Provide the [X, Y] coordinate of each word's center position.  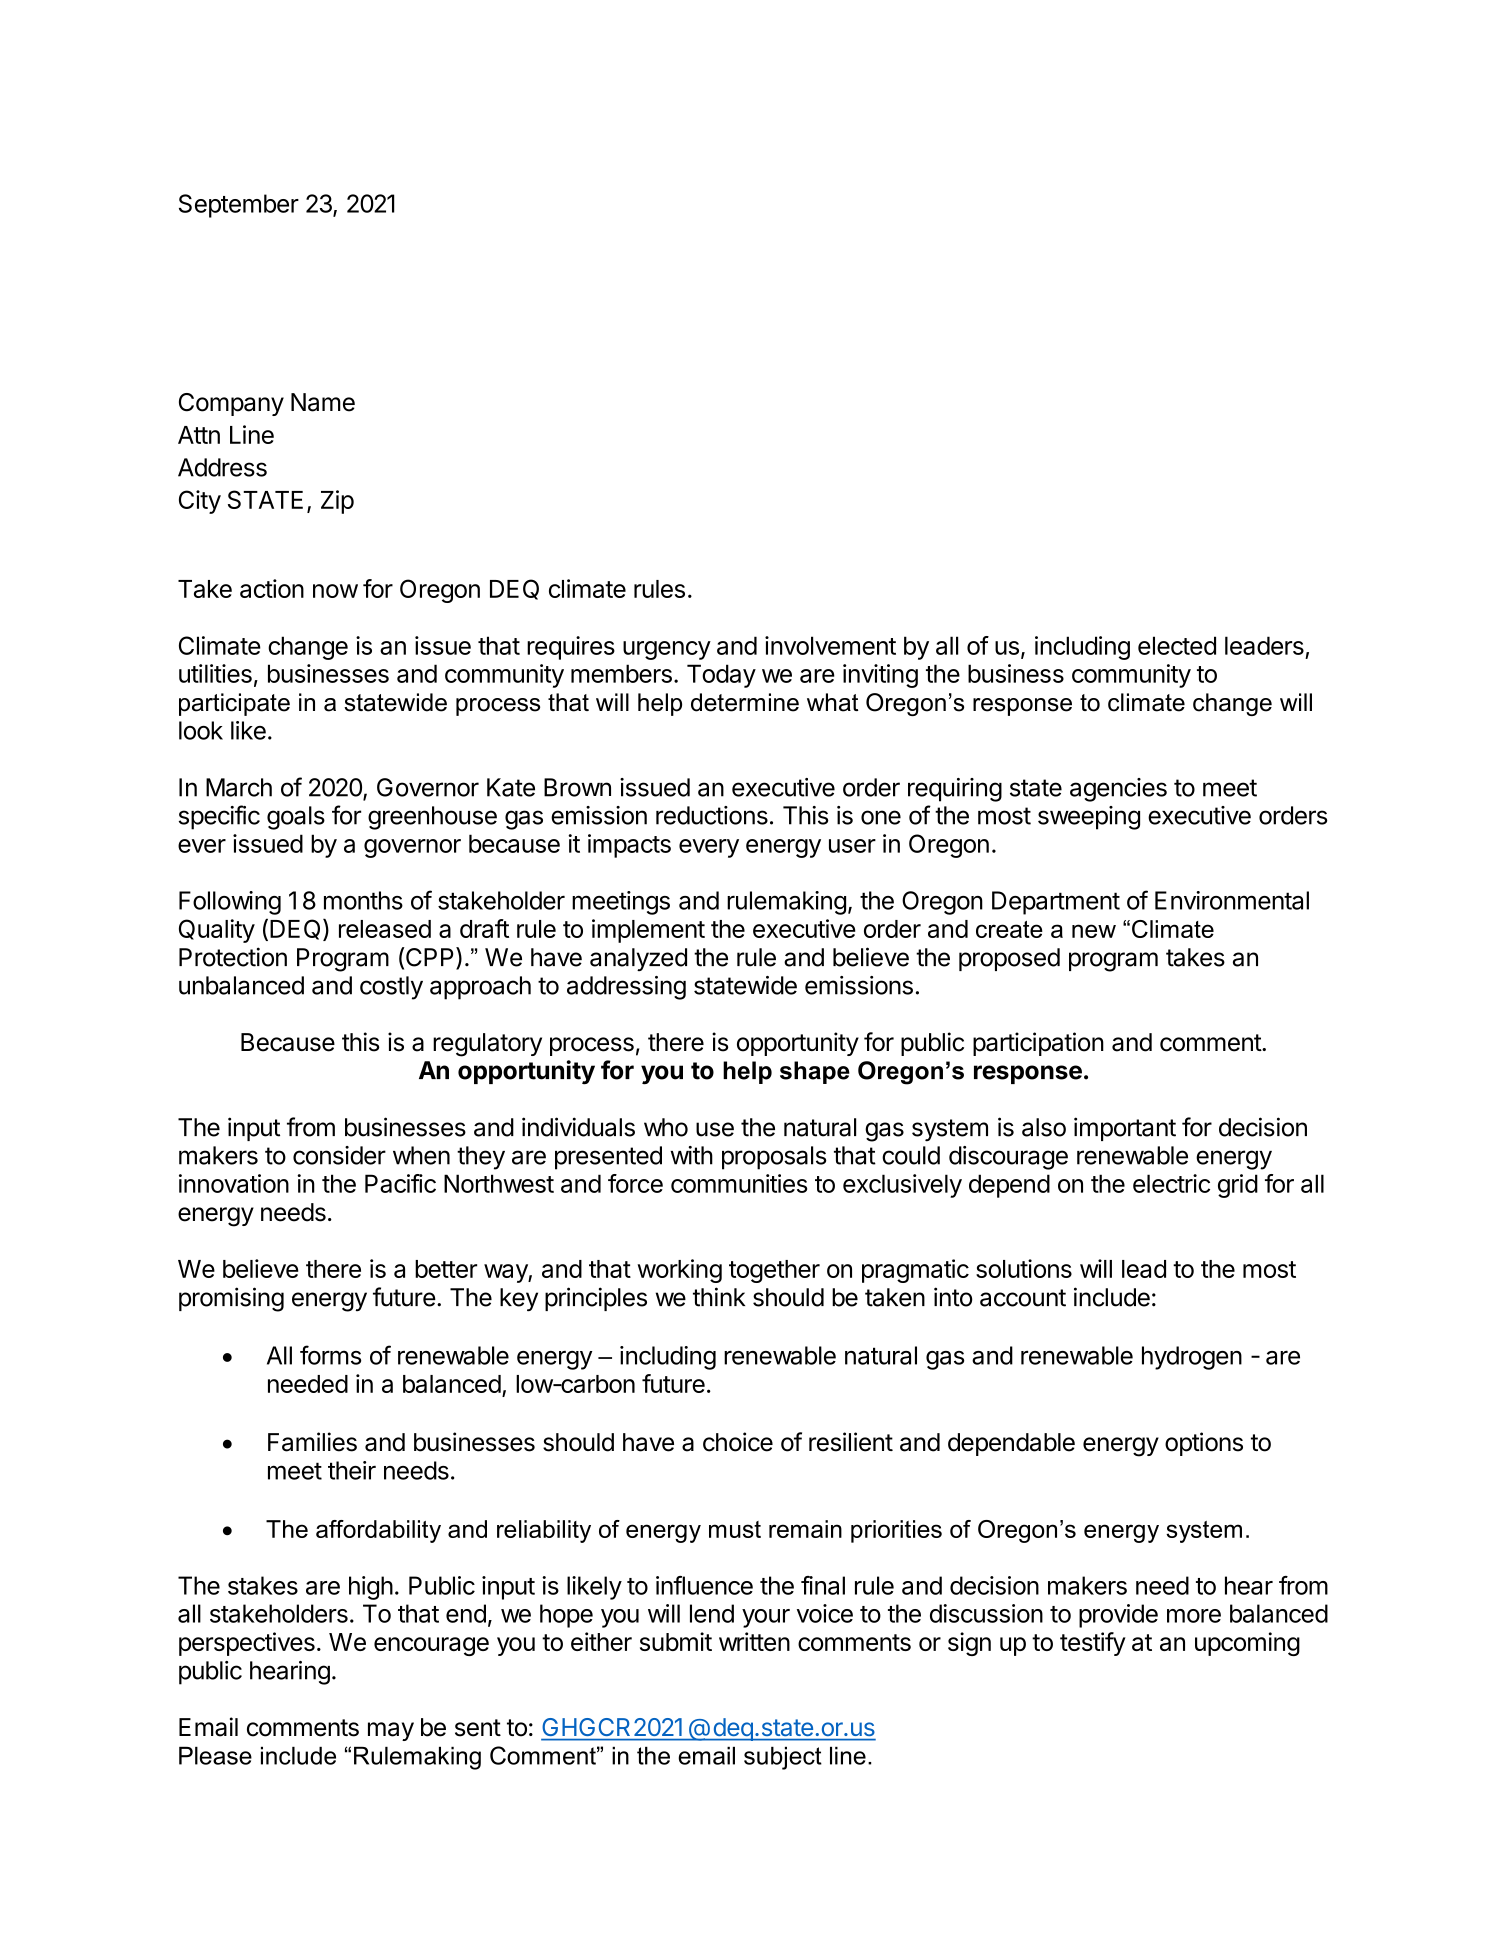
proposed [1009, 959]
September [239, 206]
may [391, 1731]
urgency [667, 650]
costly [391, 988]
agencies [1118, 790]
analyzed [638, 959]
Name [323, 402]
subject [783, 1758]
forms [330, 1355]
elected [1177, 645]
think [719, 1297]
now [335, 591]
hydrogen [1192, 1358]
